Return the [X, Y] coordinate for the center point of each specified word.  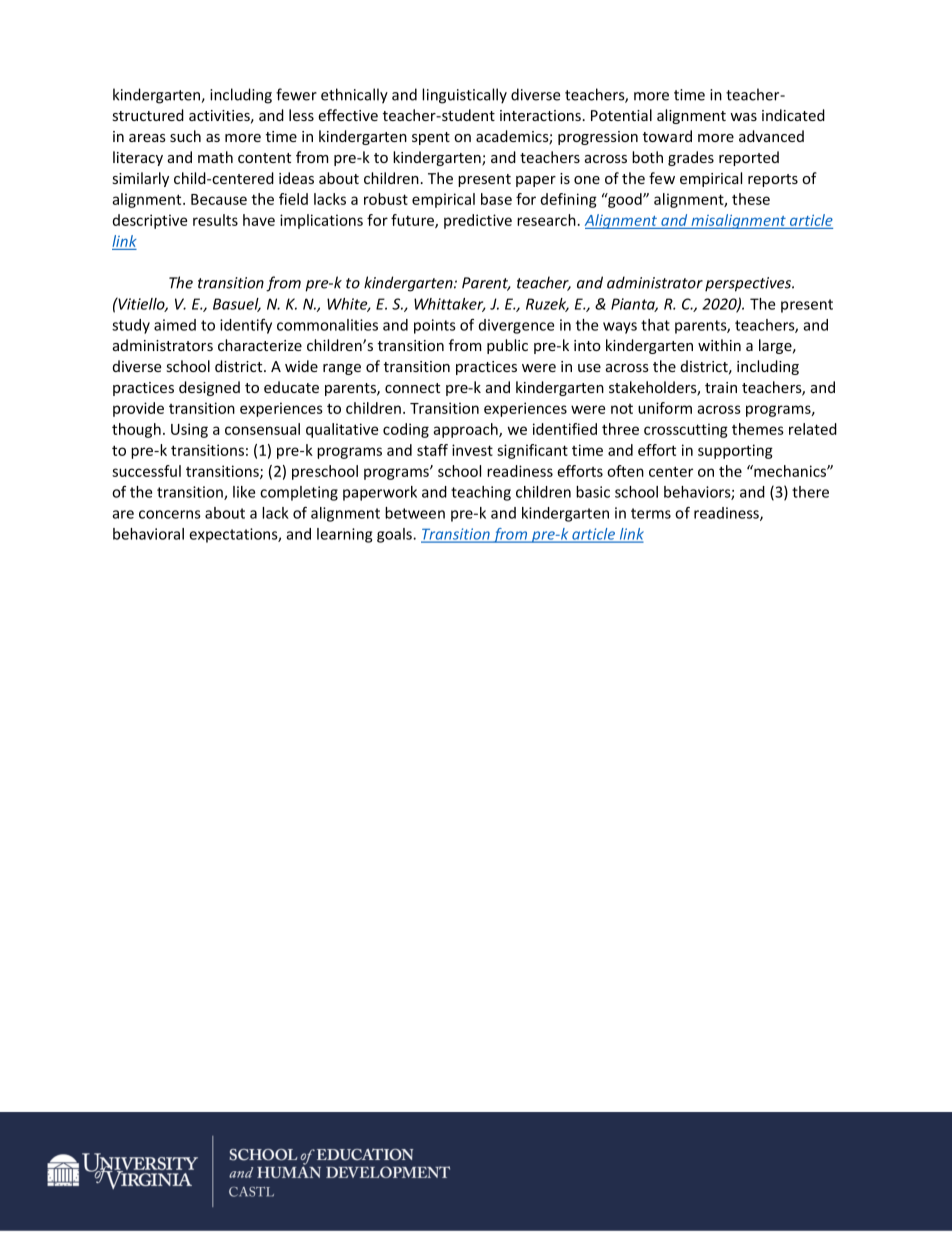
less [301, 115]
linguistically [464, 96]
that [655, 325]
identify [246, 326]
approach [466, 430]
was [743, 117]
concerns [170, 514]
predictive [478, 221]
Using [189, 430]
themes [758, 429]
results [215, 220]
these [751, 199]
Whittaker [450, 305]
